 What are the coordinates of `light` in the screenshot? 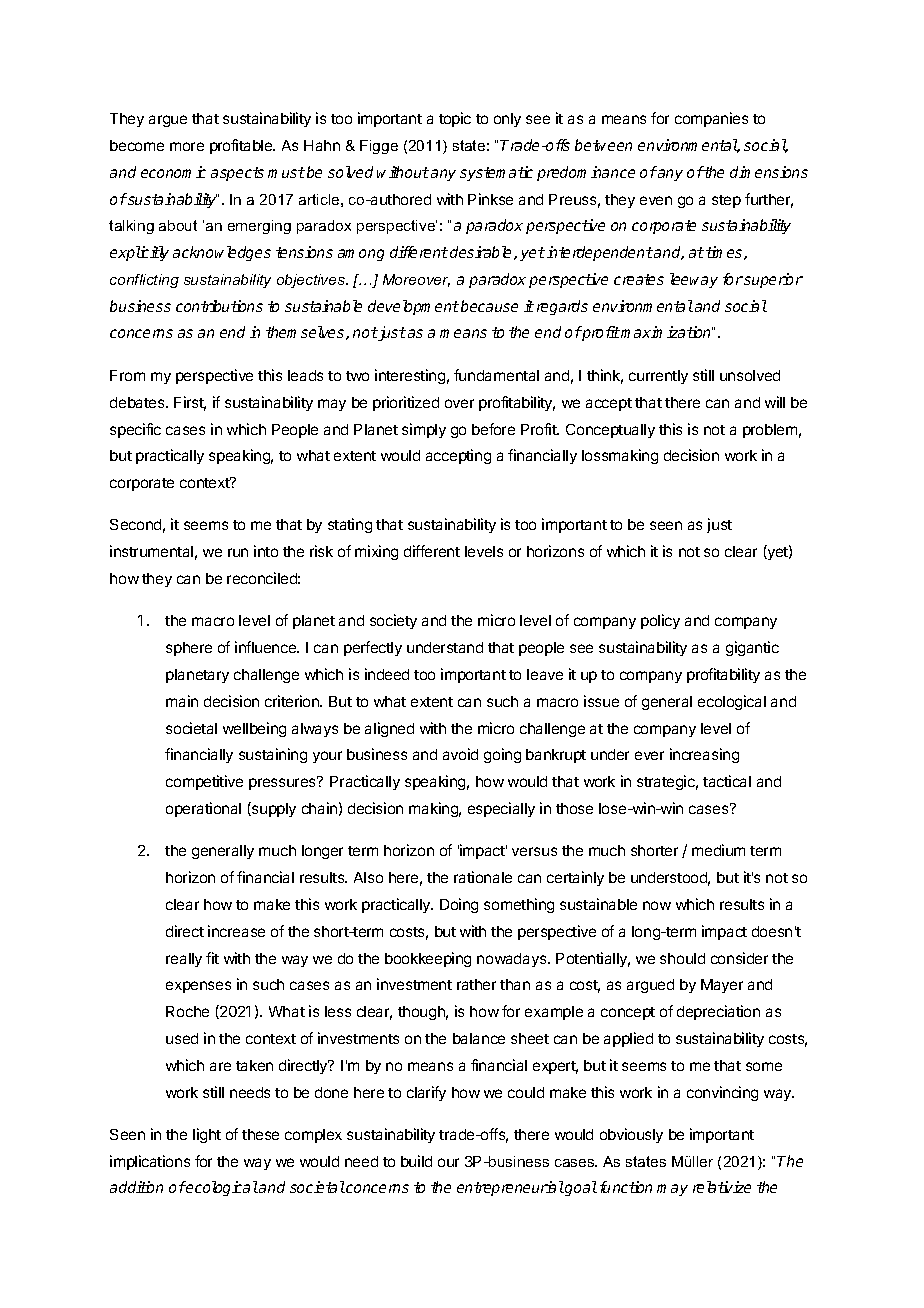 It's located at (207, 1135).
